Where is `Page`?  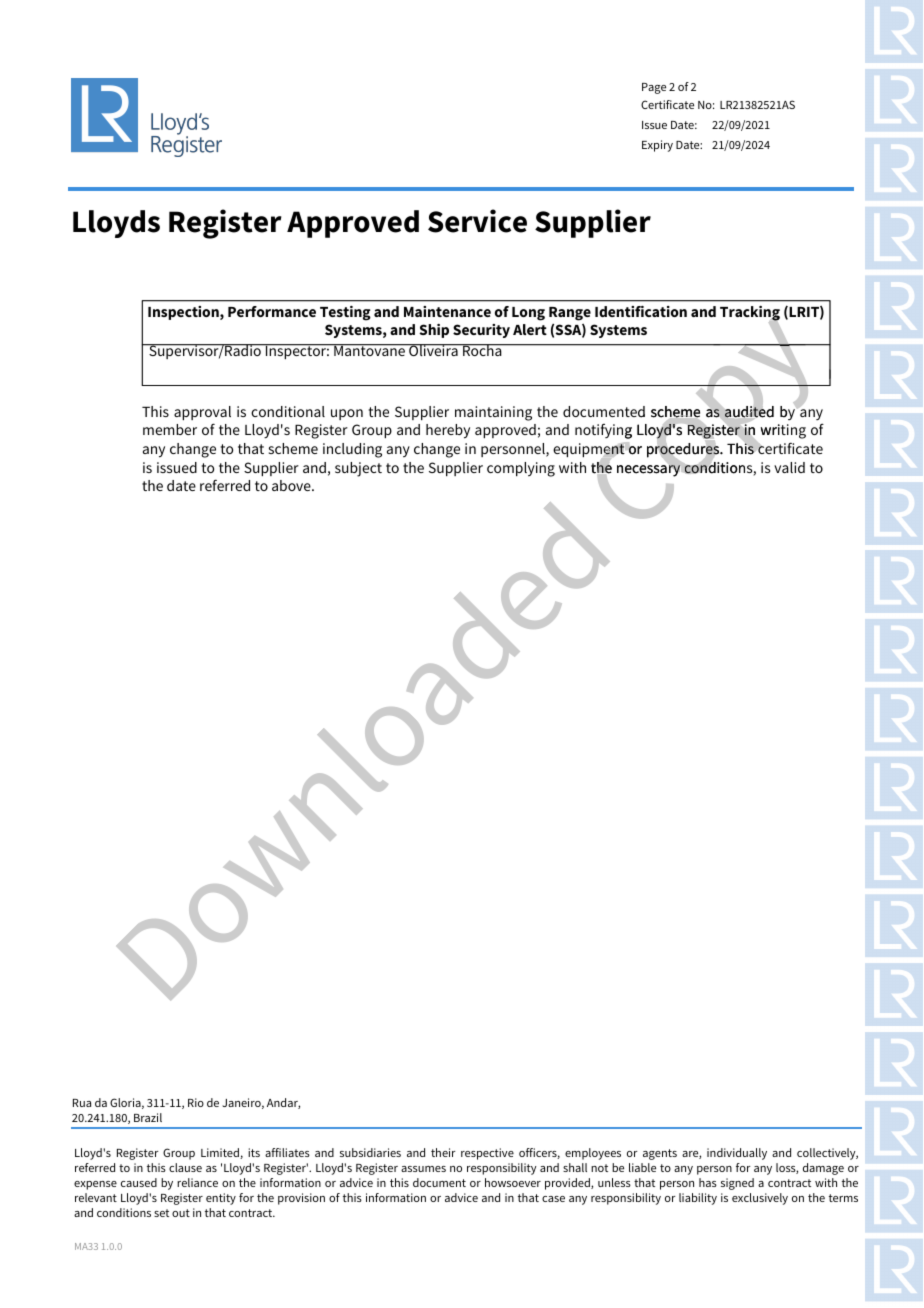
Page is located at coordinates (654, 88).
